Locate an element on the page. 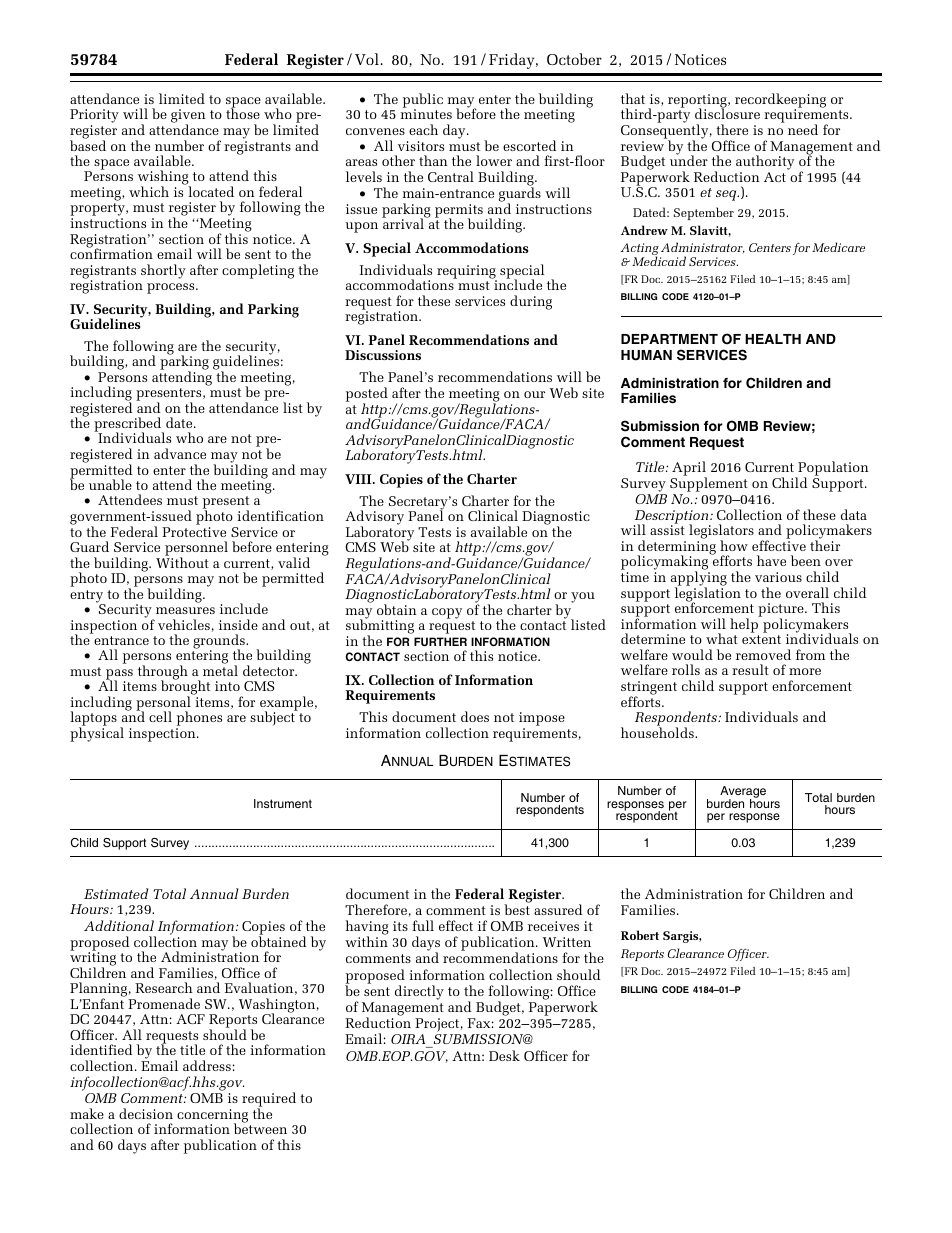  phones is located at coordinates (199, 720).
